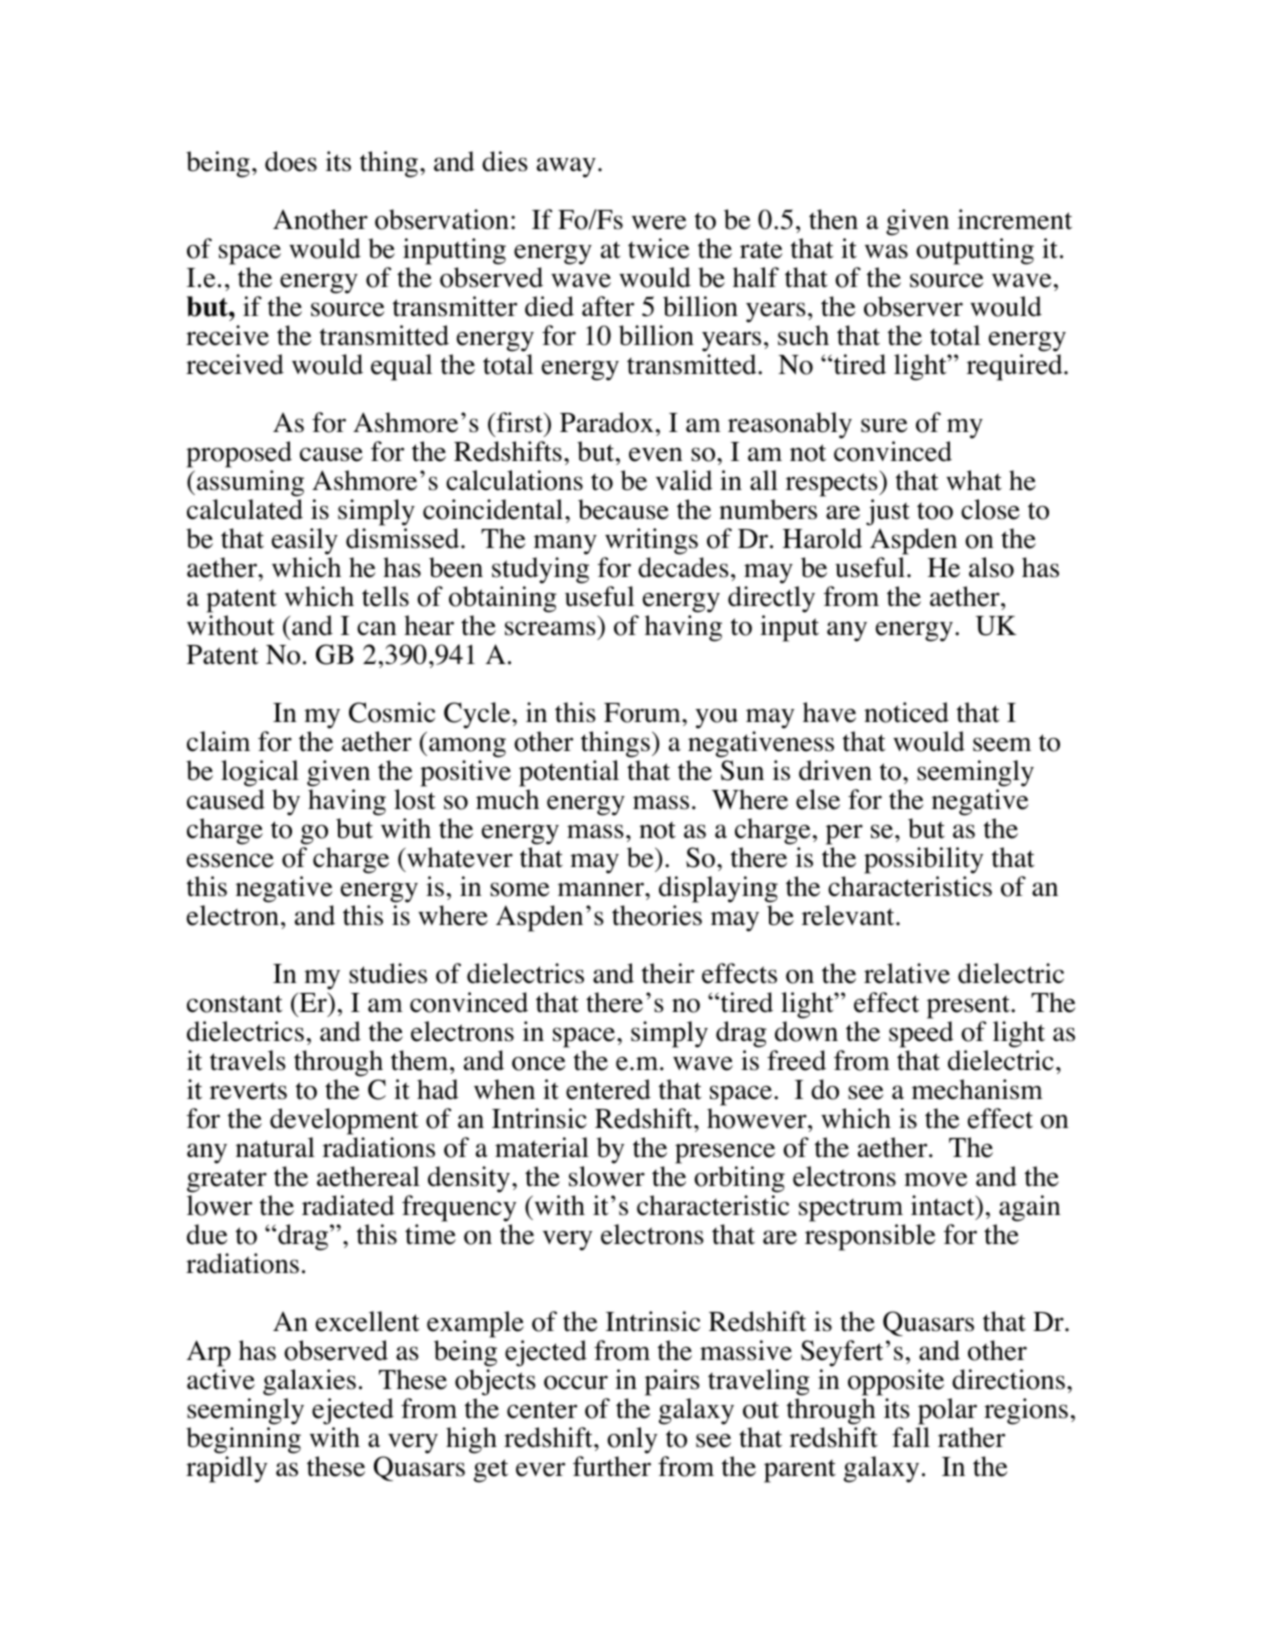 Image resolution: width=1268 pixels, height=1641 pixels. I want to click on galaxies, so click(309, 1382).
